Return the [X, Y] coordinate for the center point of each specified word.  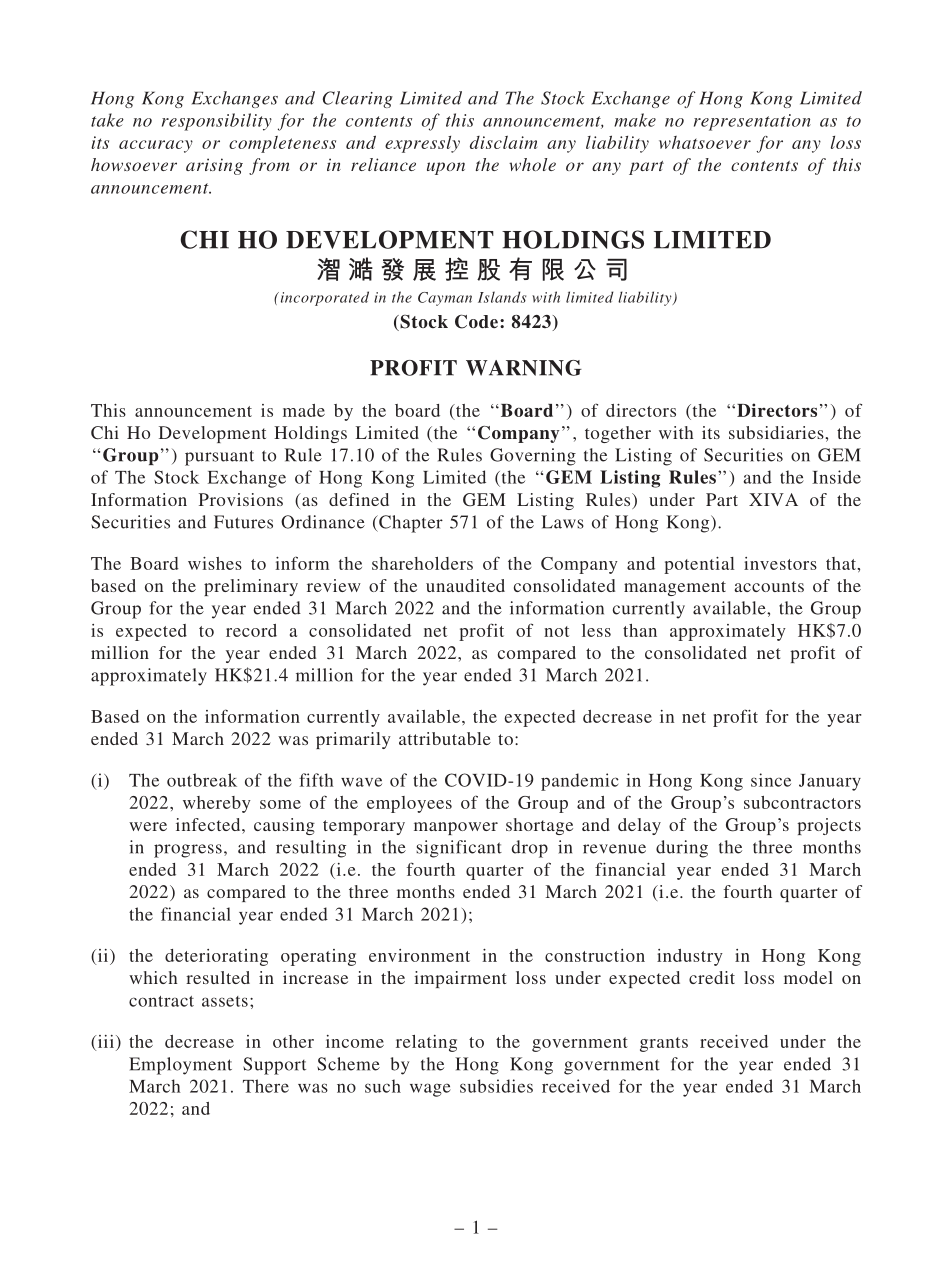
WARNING [524, 368]
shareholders [422, 563]
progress [188, 851]
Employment [180, 1066]
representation [752, 122]
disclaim [503, 142]
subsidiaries [777, 432]
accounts [769, 586]
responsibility [217, 122]
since [771, 780]
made [304, 410]
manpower [456, 828]
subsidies [496, 1086]
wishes [215, 563]
